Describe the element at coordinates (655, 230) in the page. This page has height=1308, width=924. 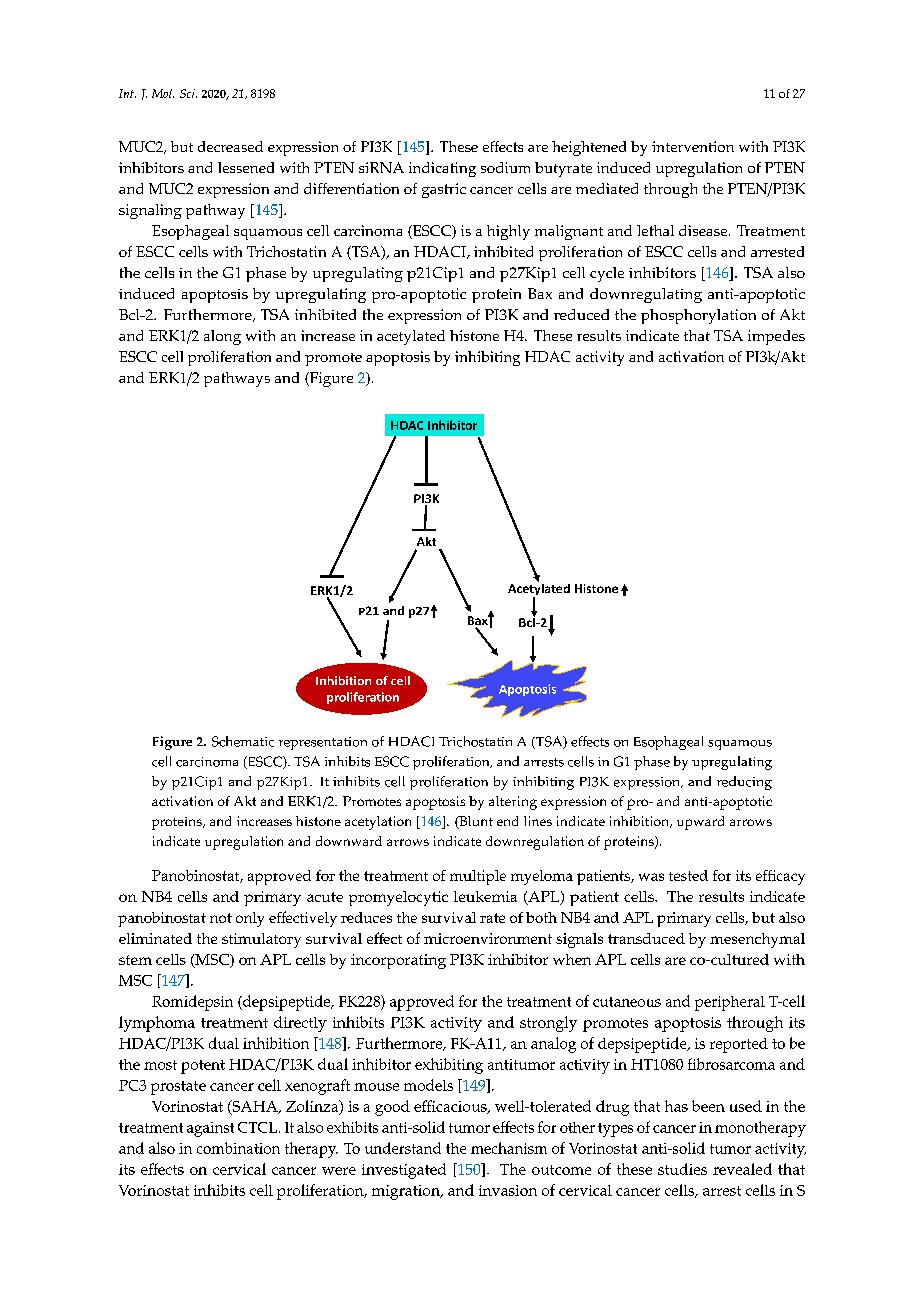
I see `lethal` at that location.
